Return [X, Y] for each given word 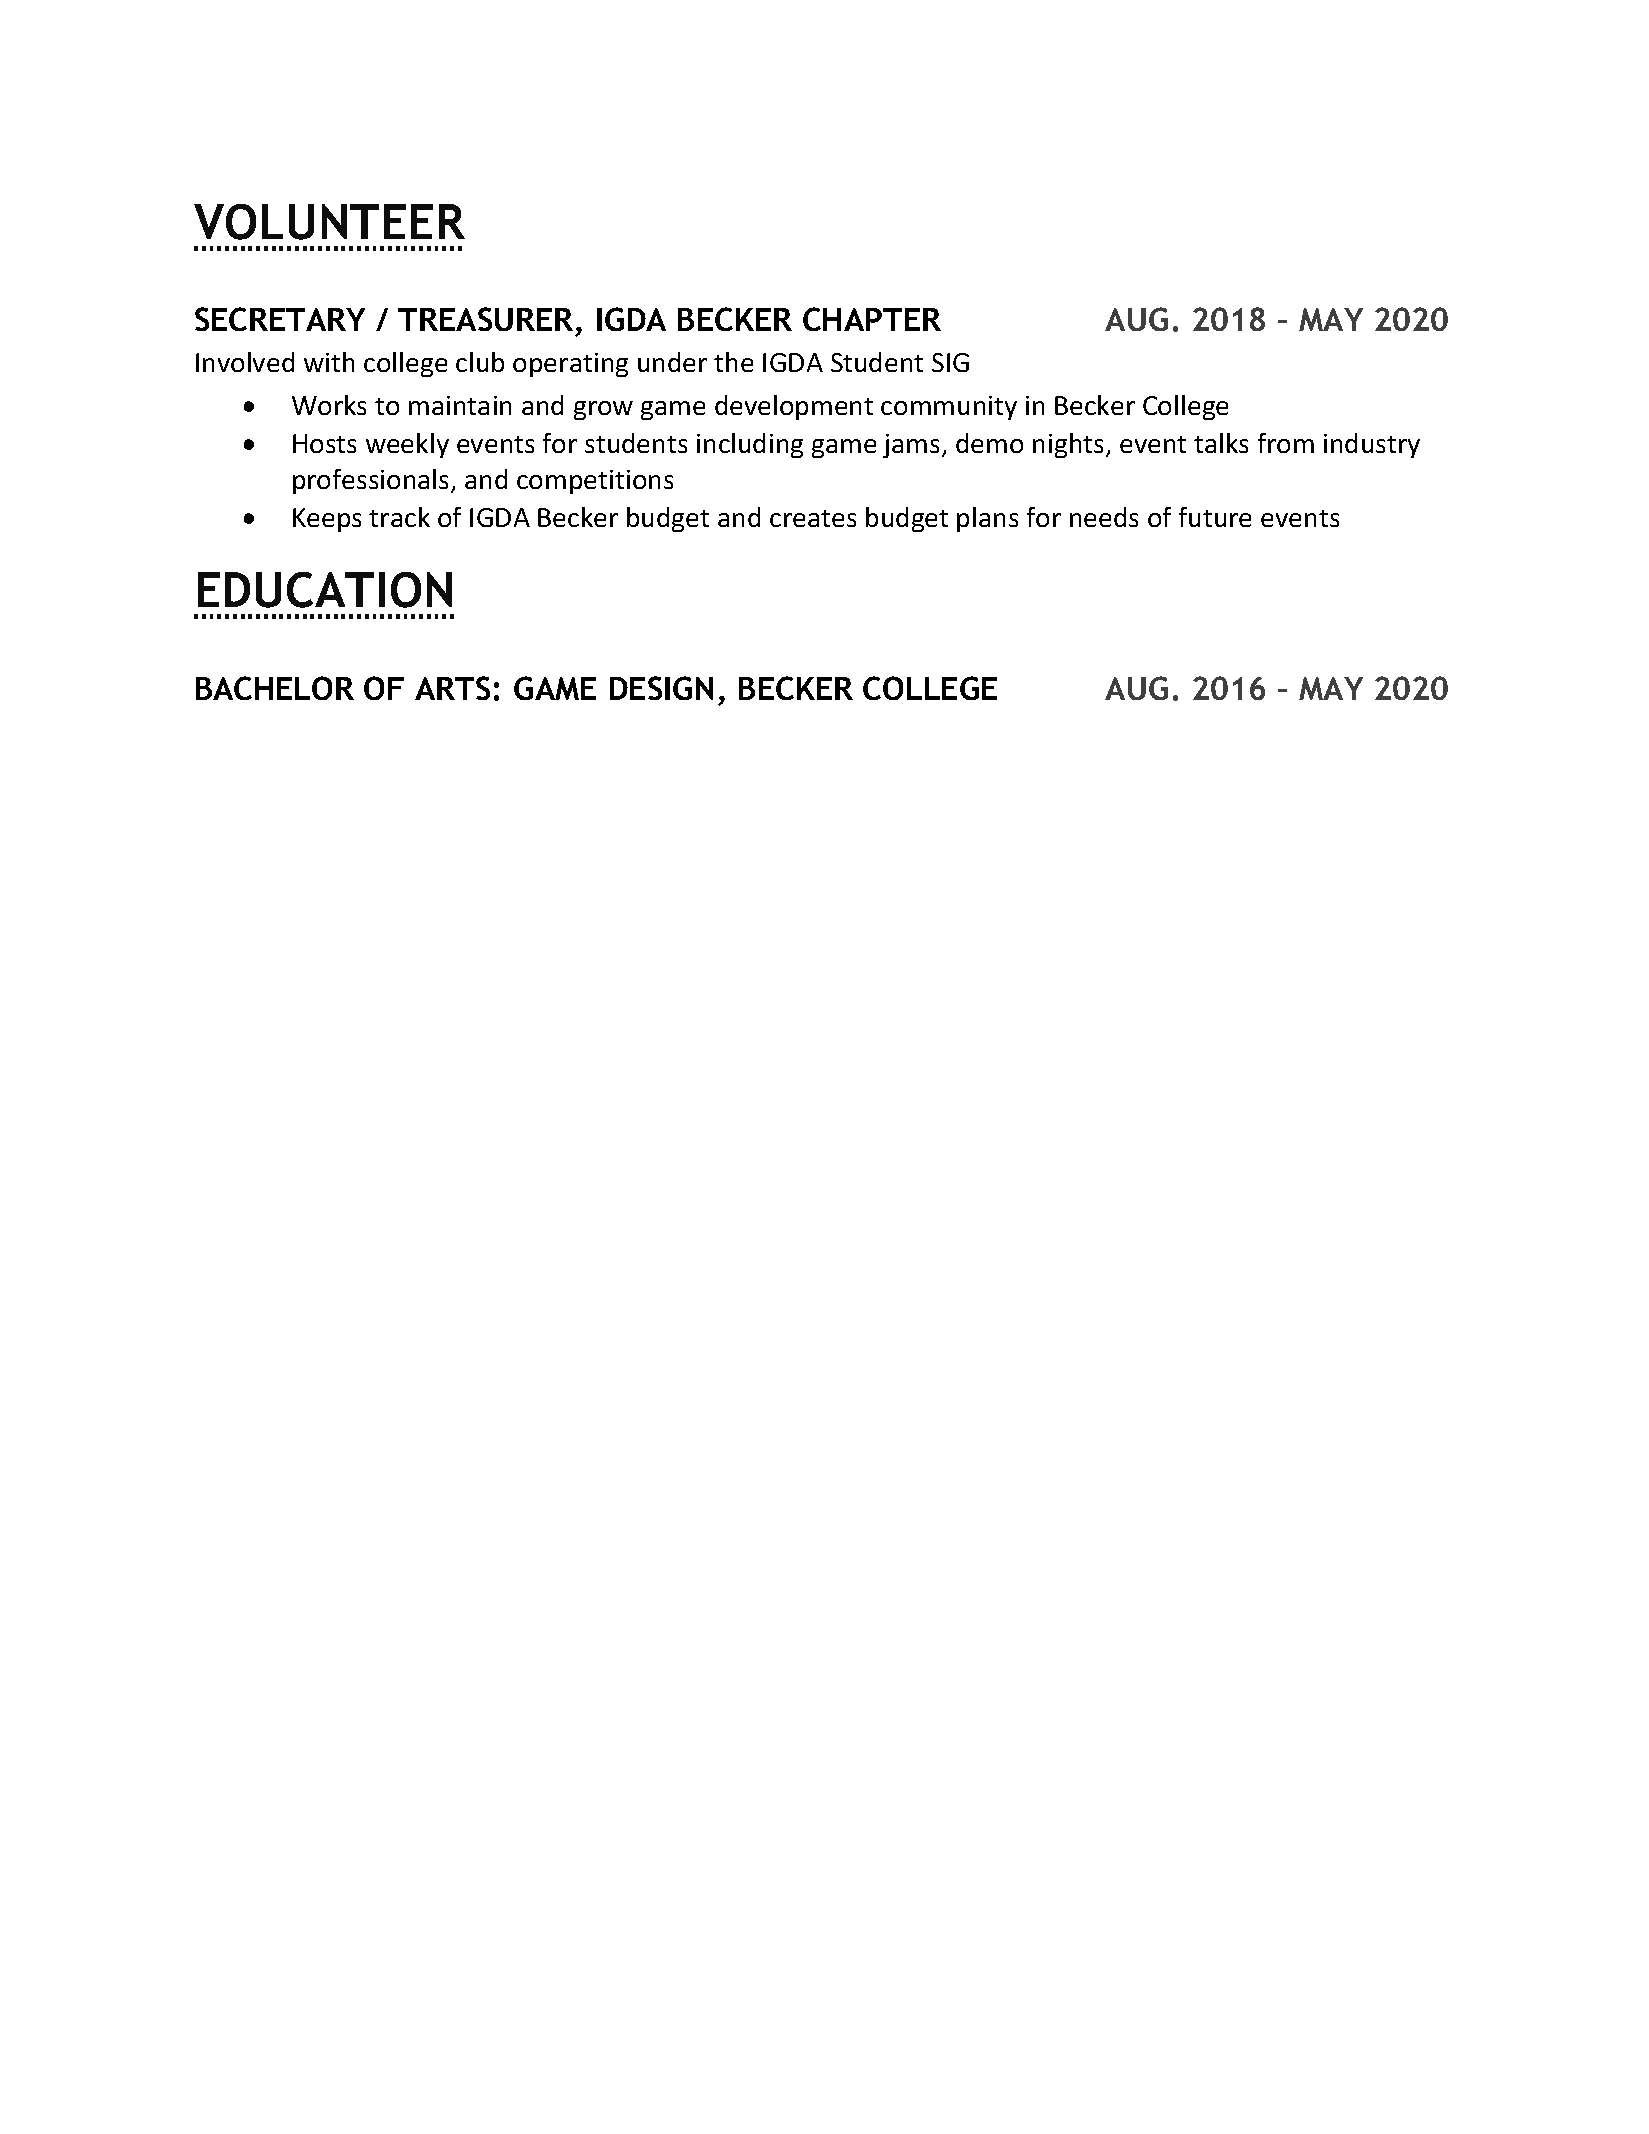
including [750, 445]
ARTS [452, 688]
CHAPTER [872, 319]
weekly [407, 445]
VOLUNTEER [329, 222]
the [733, 362]
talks [1221, 443]
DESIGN [661, 688]
